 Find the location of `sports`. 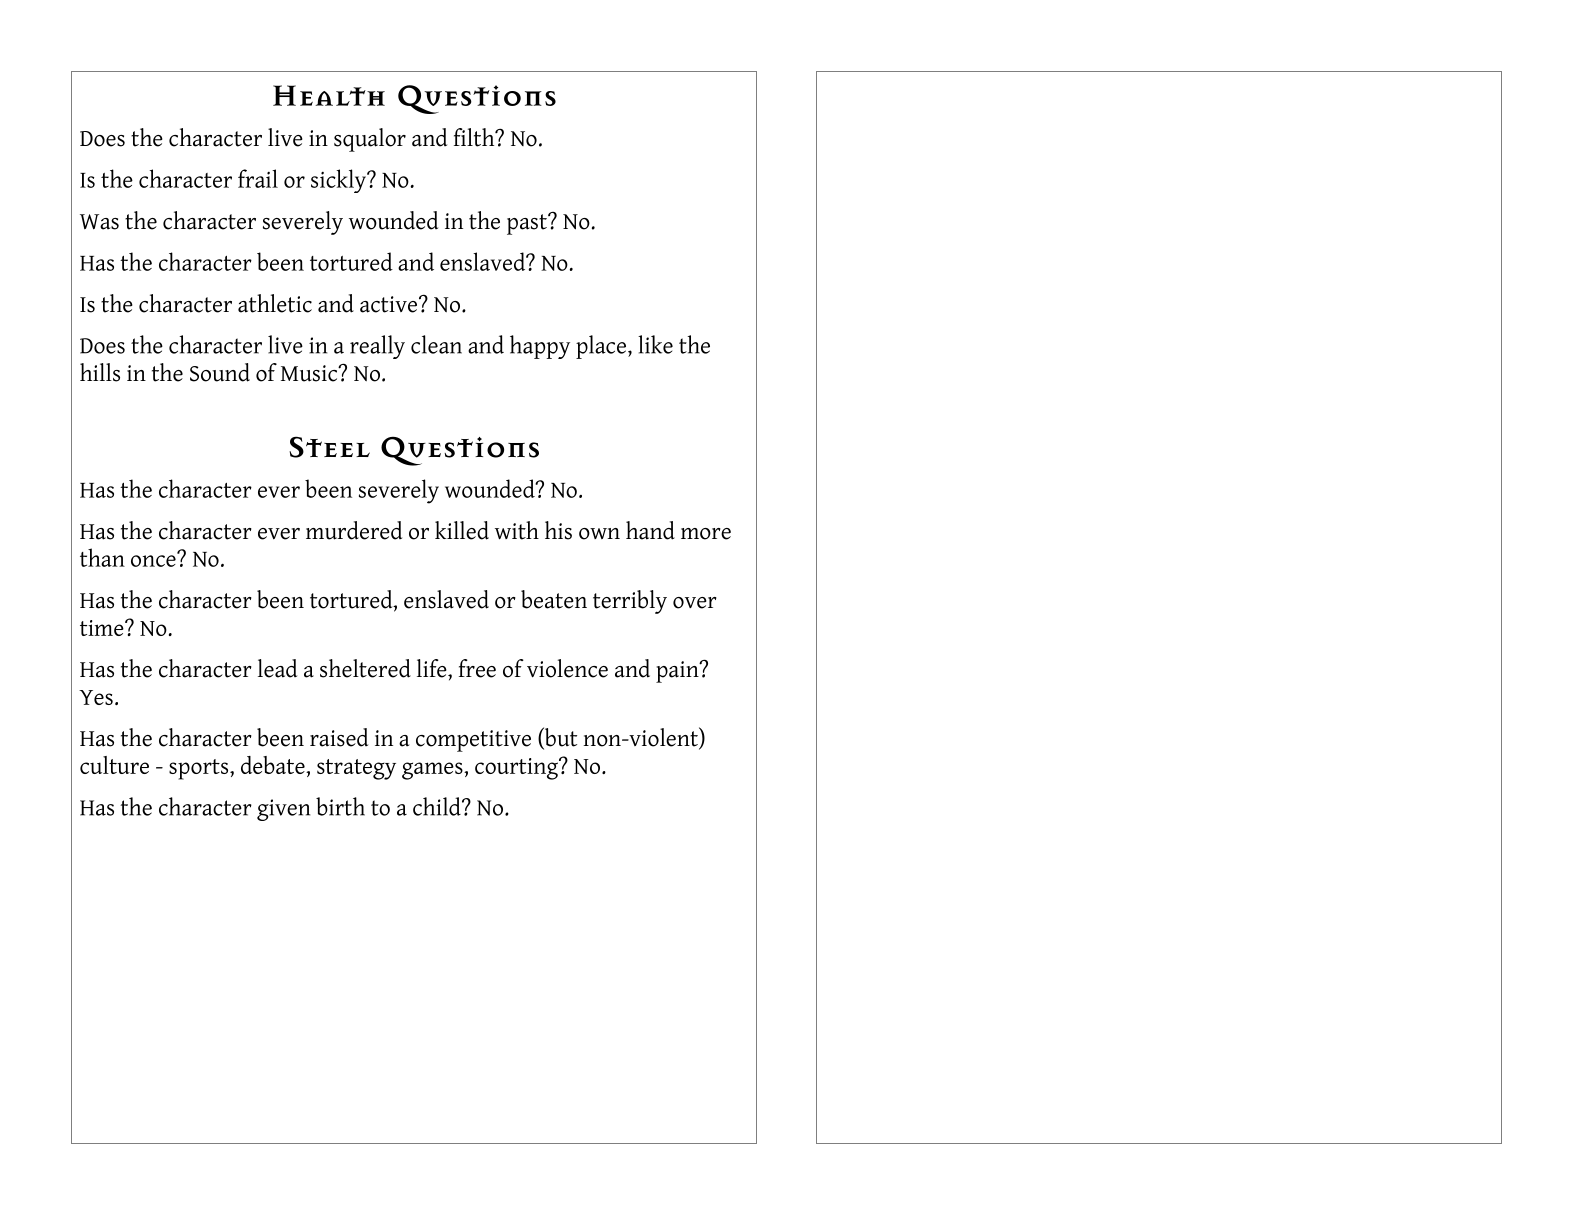

sports is located at coordinates (200, 769).
